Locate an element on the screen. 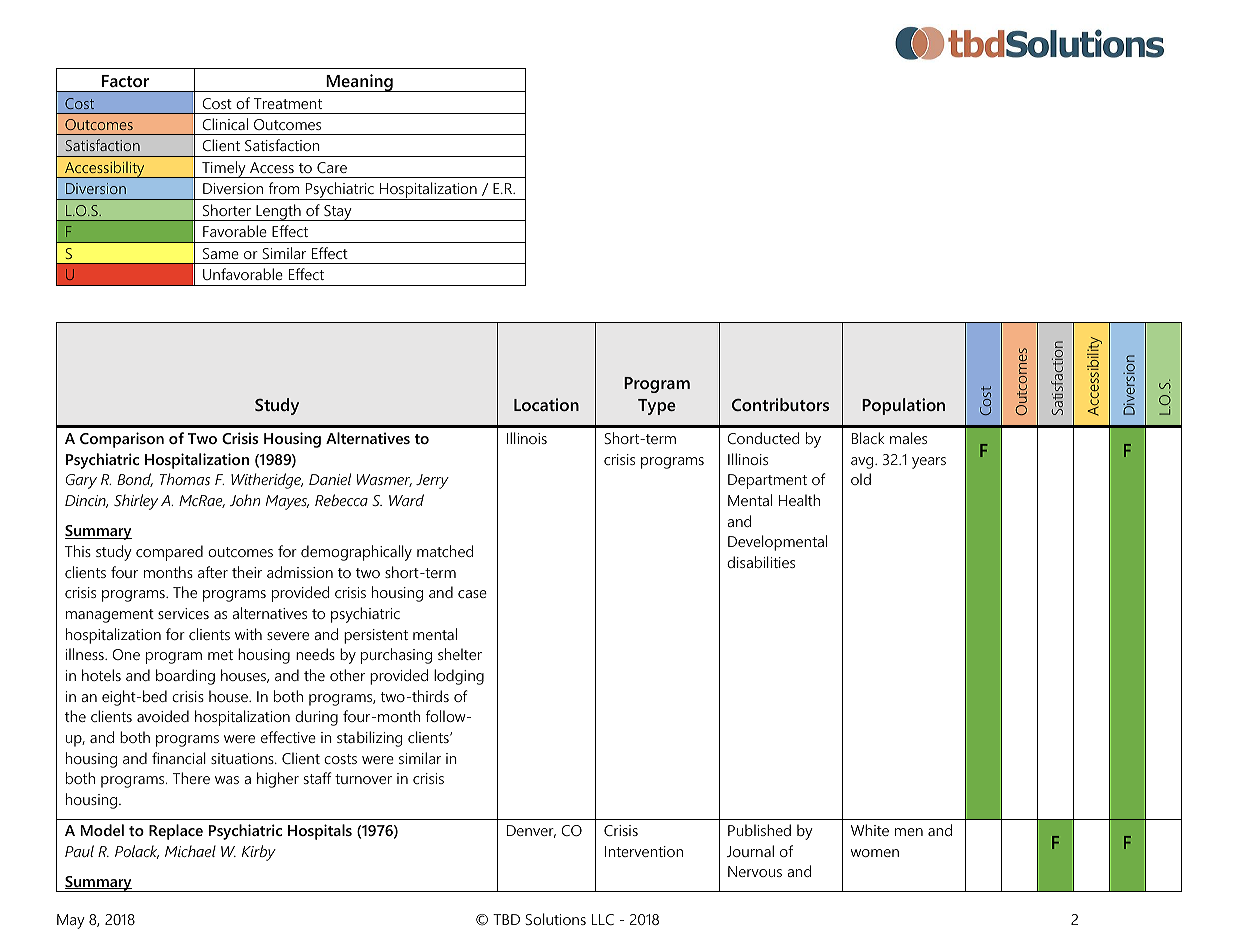  Meaning is located at coordinates (359, 83).
